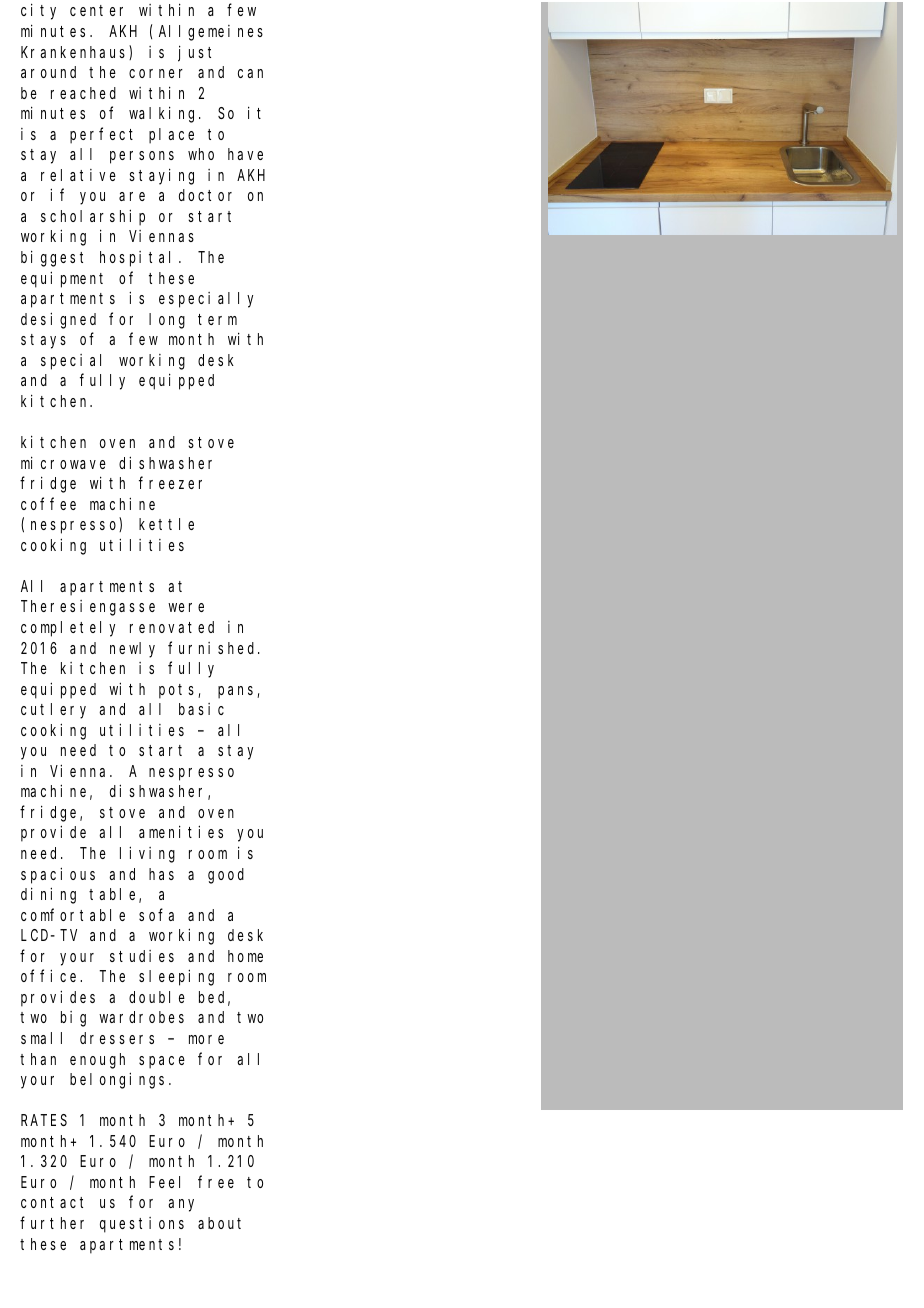 This page has height=1308, width=924. I want to click on term, so click(217, 319).
